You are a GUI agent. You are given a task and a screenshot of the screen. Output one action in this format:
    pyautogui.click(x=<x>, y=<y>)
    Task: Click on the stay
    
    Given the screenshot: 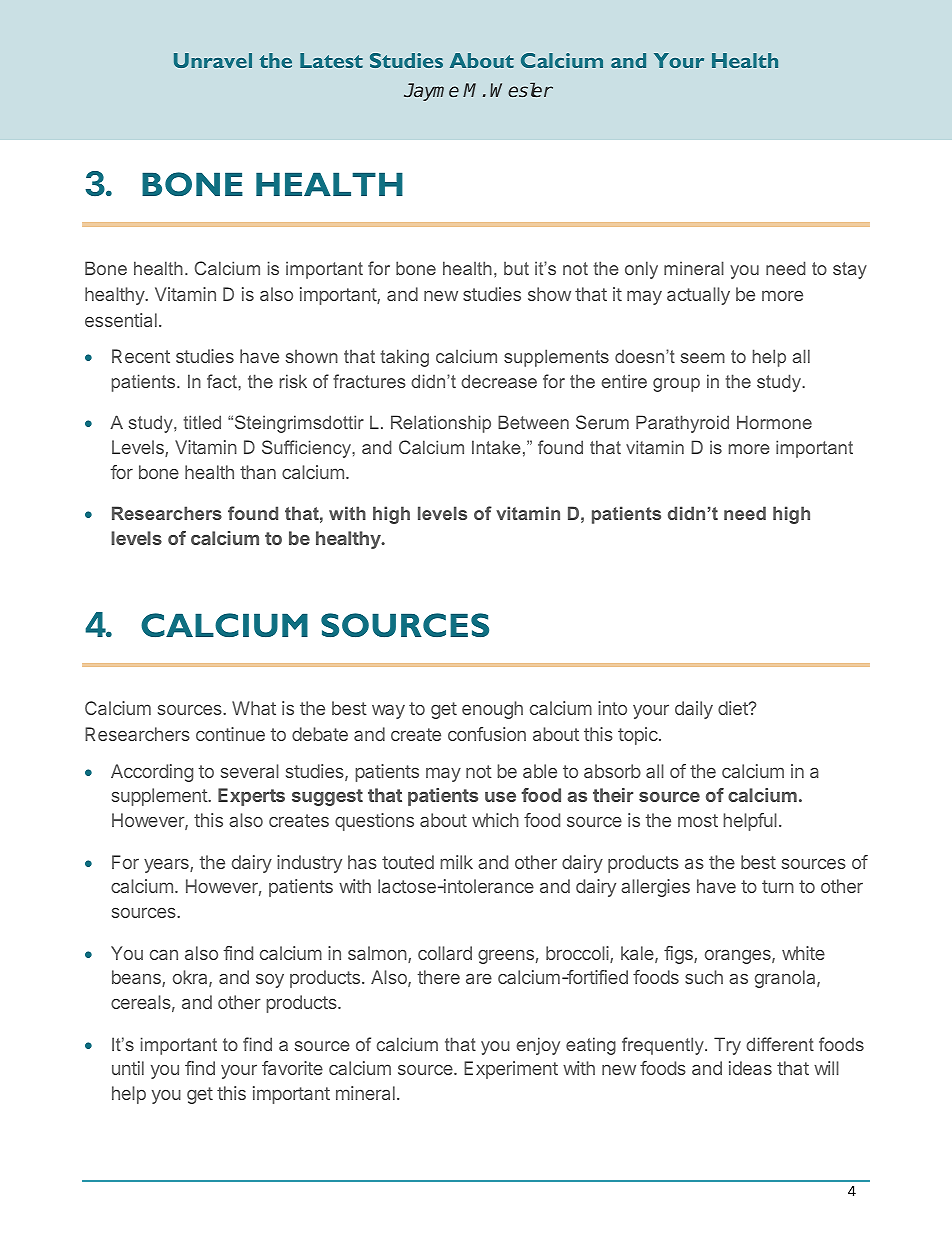 What is the action you would take?
    pyautogui.click(x=850, y=270)
